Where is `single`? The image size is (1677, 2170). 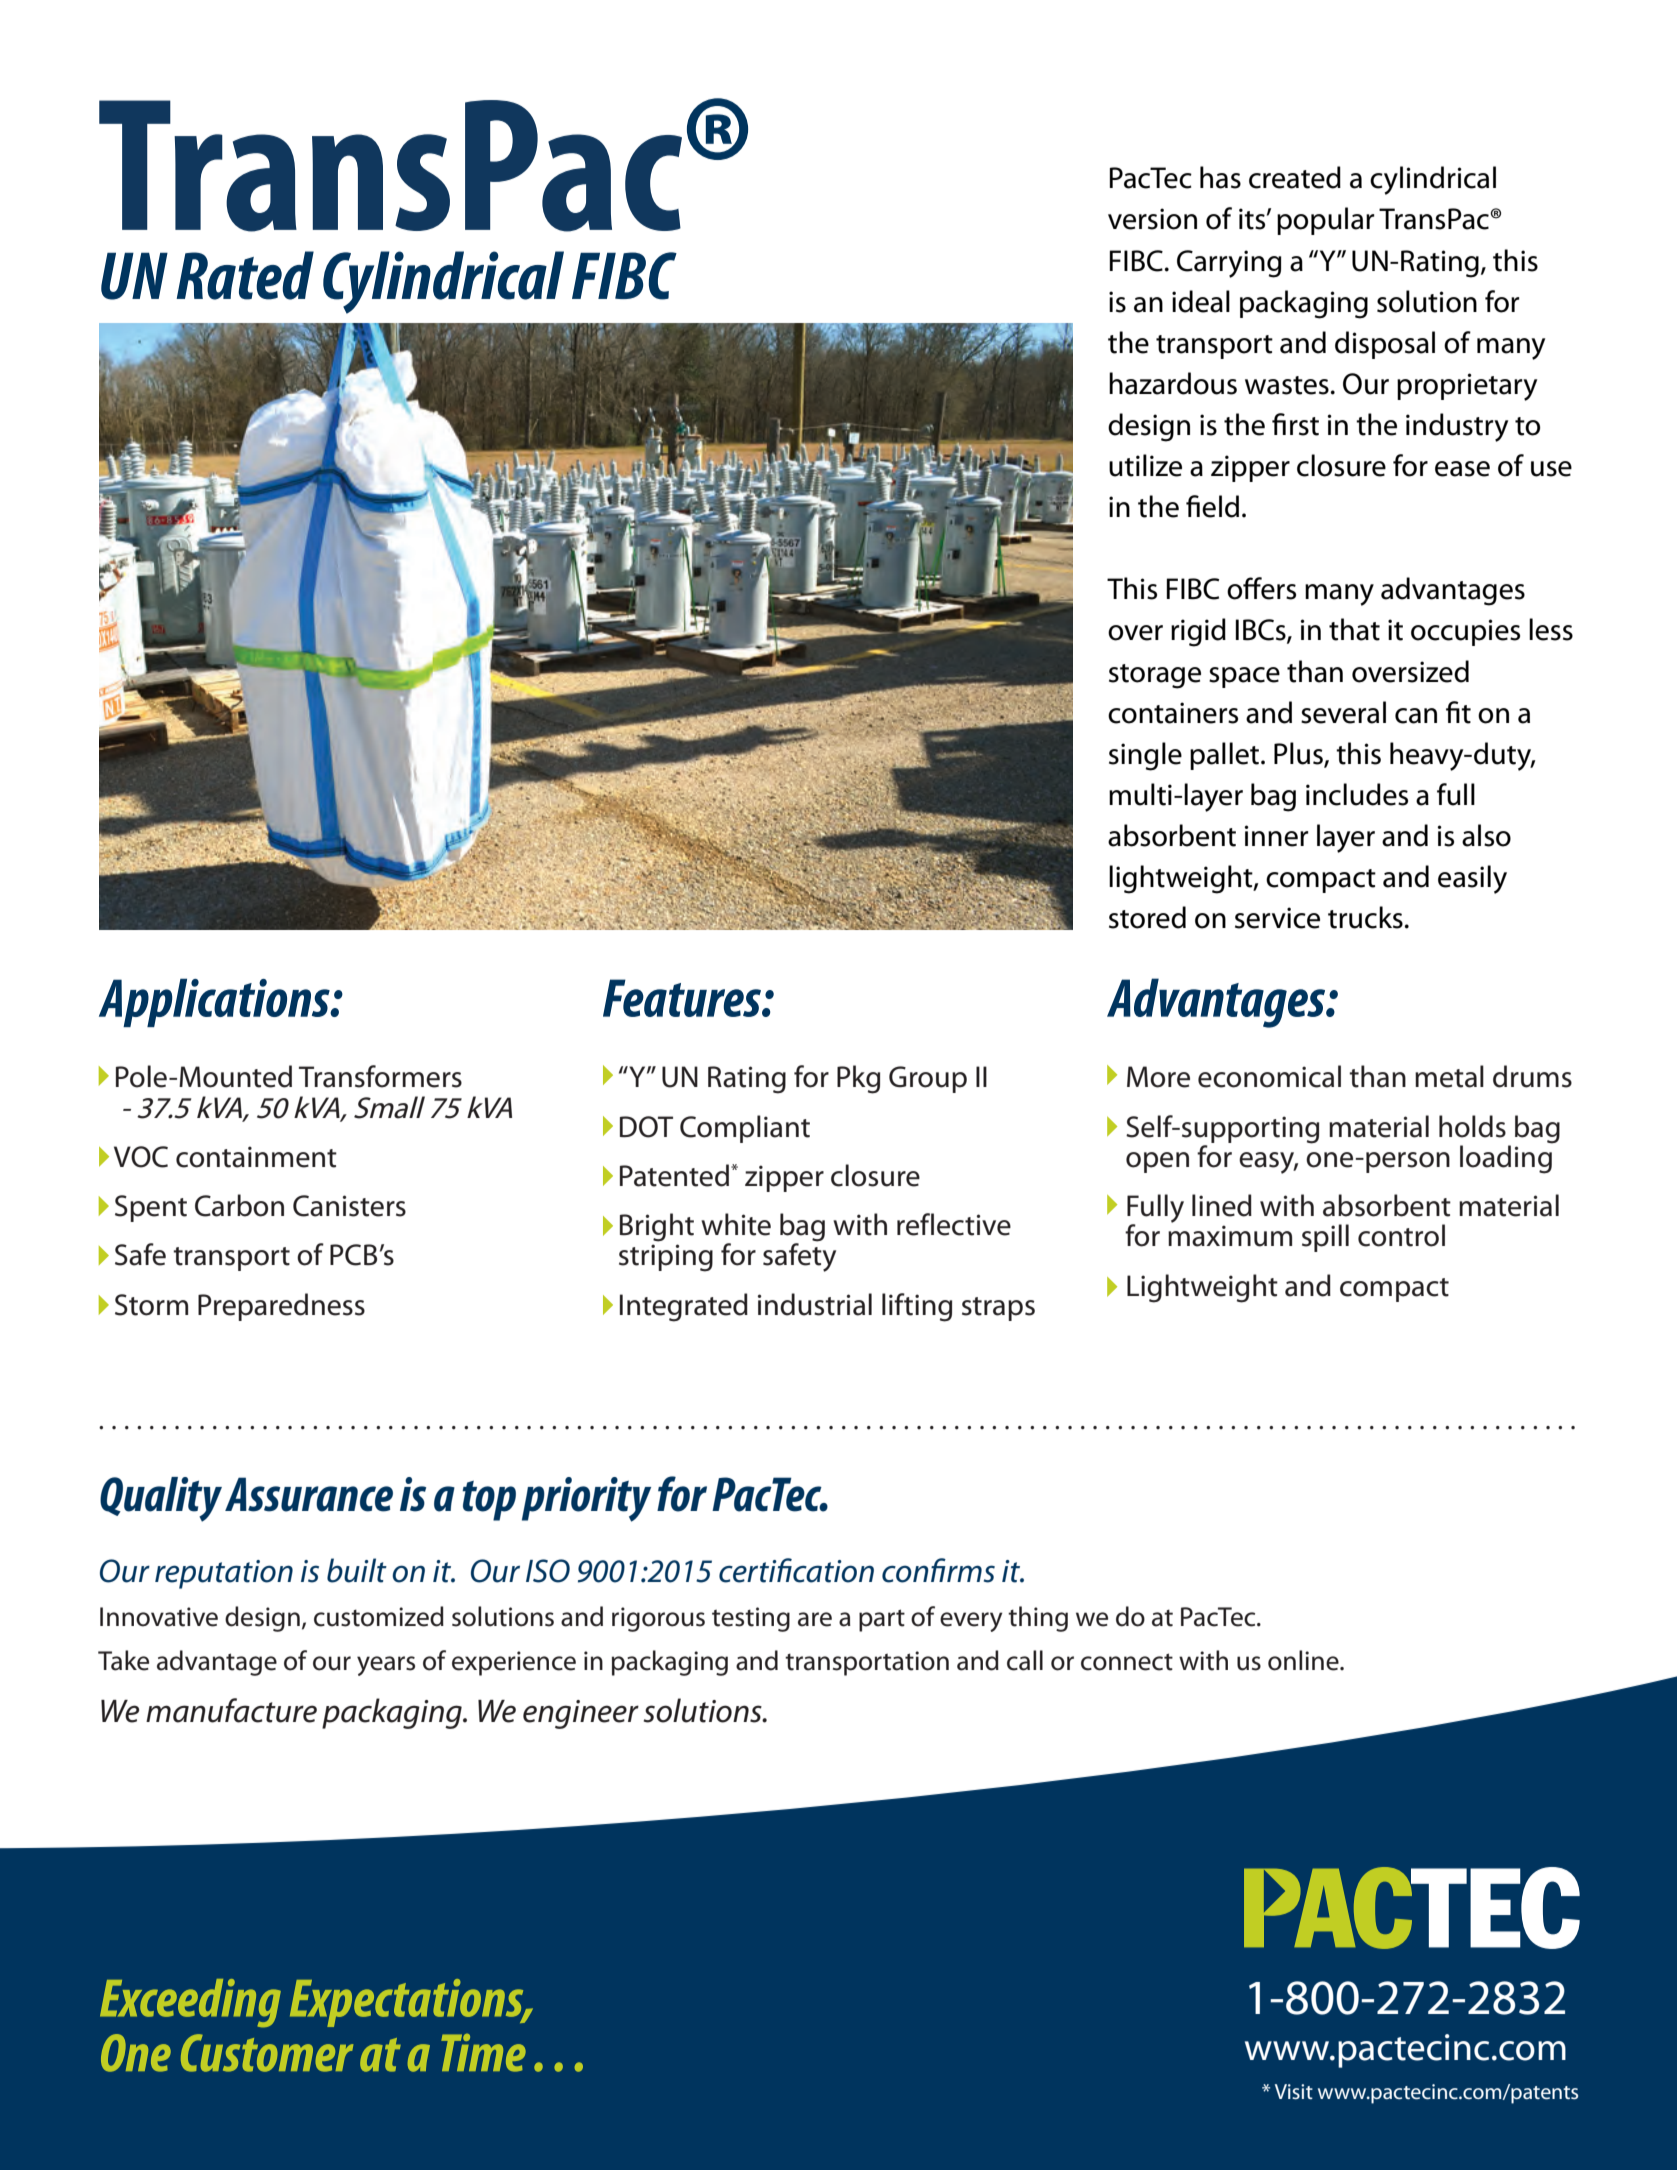
single is located at coordinates (1145, 756).
